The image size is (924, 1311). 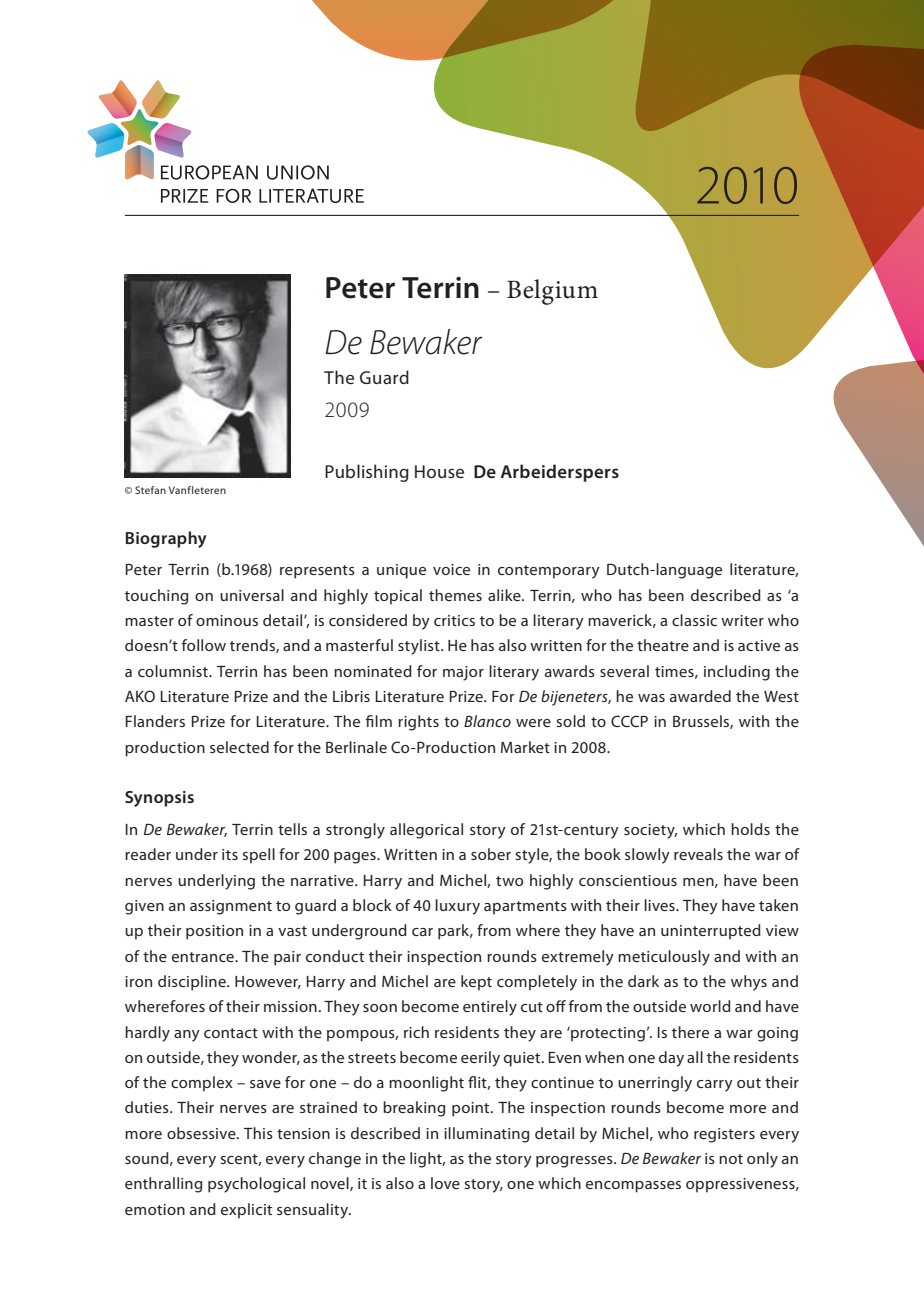 What do you see at coordinates (150, 490) in the screenshot?
I see `Stefan` at bounding box center [150, 490].
